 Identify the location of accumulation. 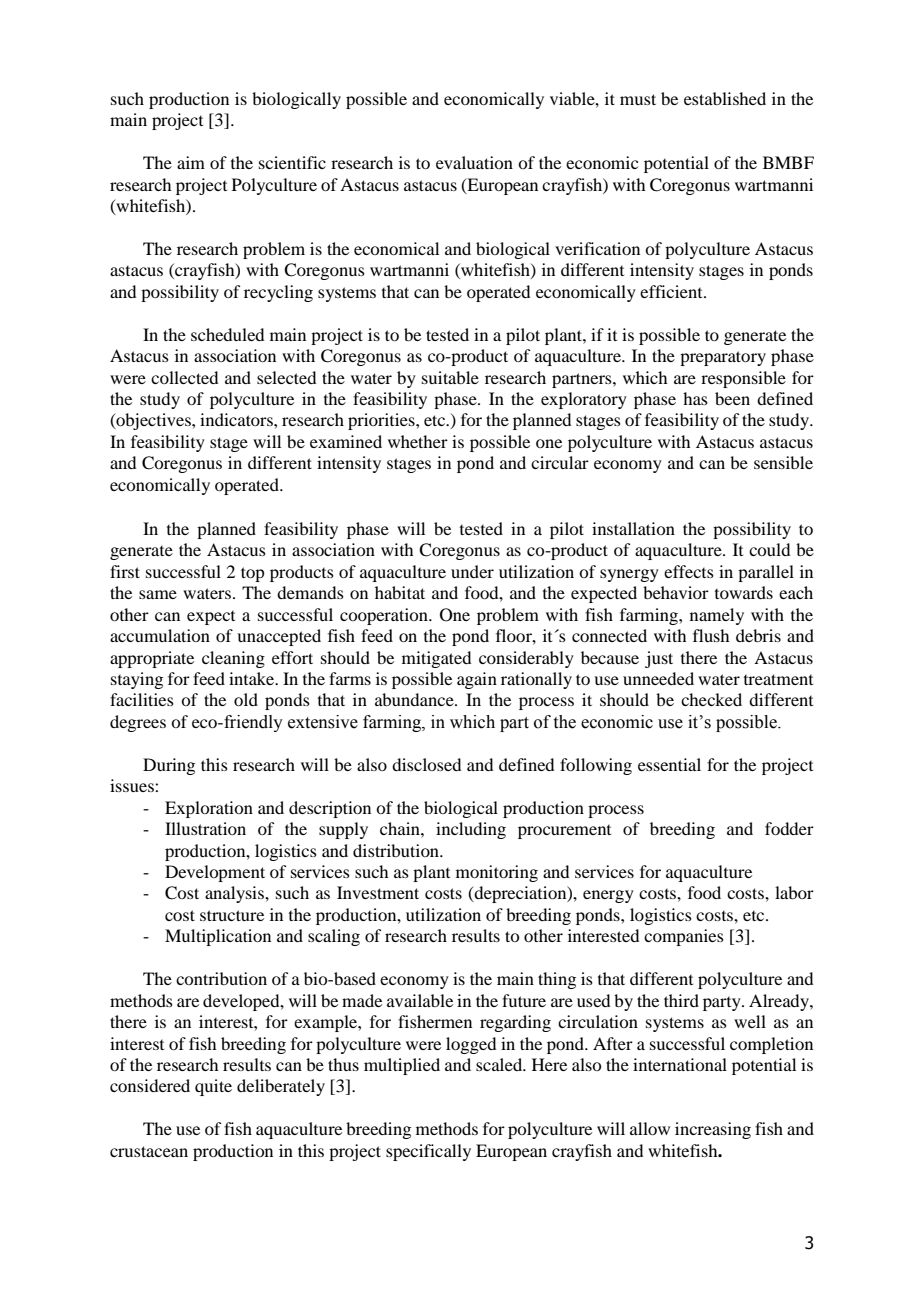
(160, 635).
